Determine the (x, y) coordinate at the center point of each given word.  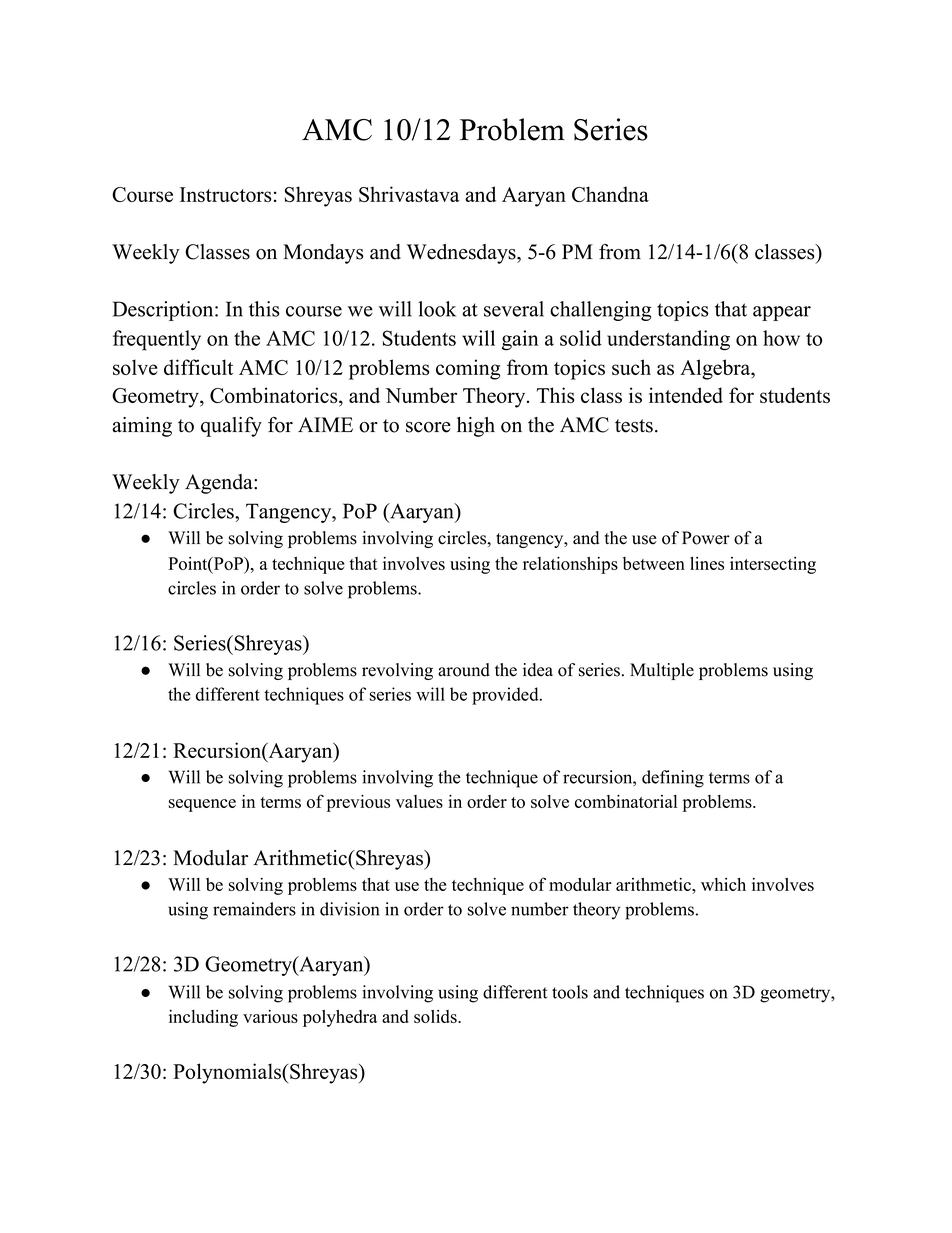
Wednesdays (462, 254)
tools (570, 992)
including (203, 1018)
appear (782, 313)
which (723, 884)
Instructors (225, 194)
